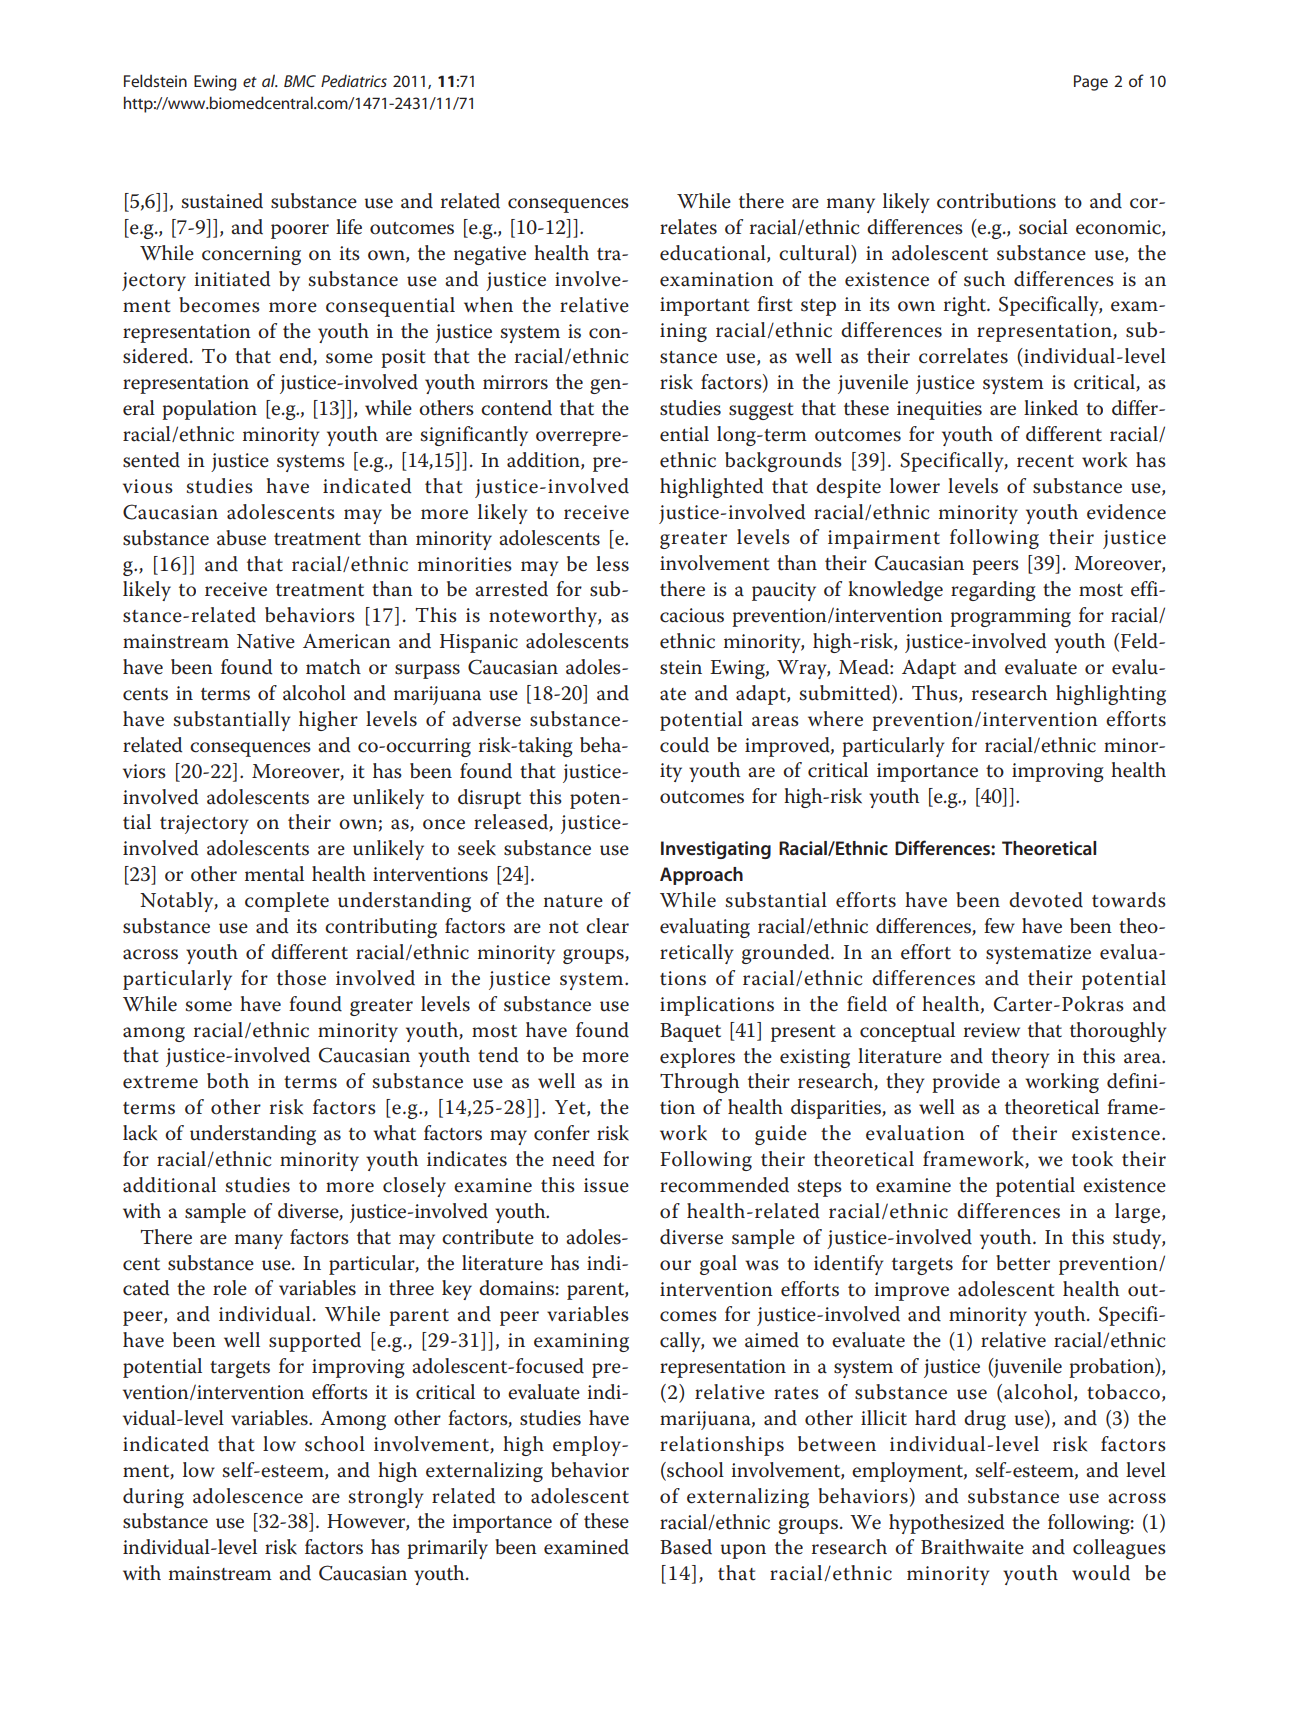 The height and width of the page is (1719, 1289). What do you see at coordinates (300, 81) in the page?
I see `BMC` at bounding box center [300, 81].
